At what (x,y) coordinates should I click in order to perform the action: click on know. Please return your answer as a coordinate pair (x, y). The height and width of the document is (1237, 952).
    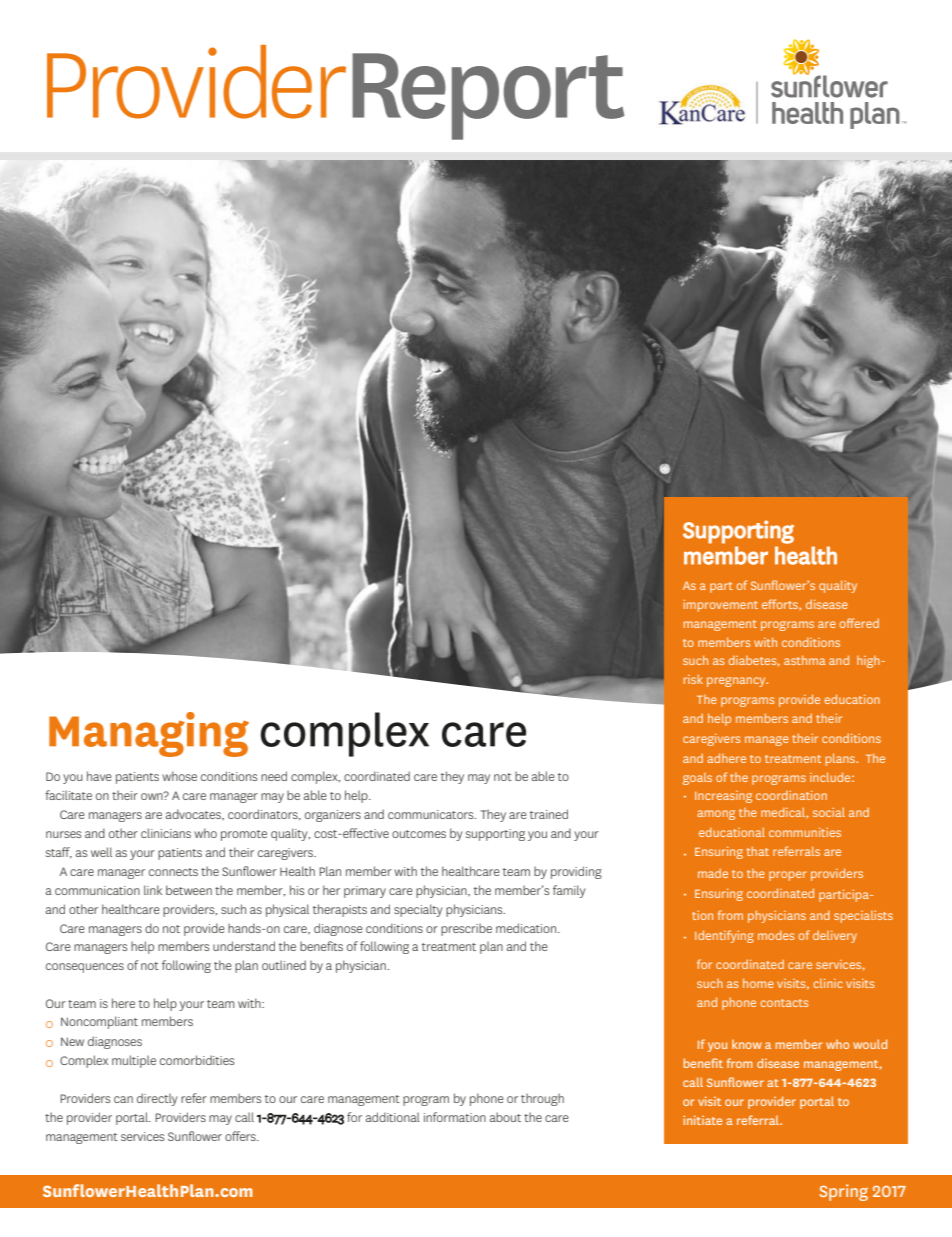
    Looking at the image, I should click on (747, 1044).
